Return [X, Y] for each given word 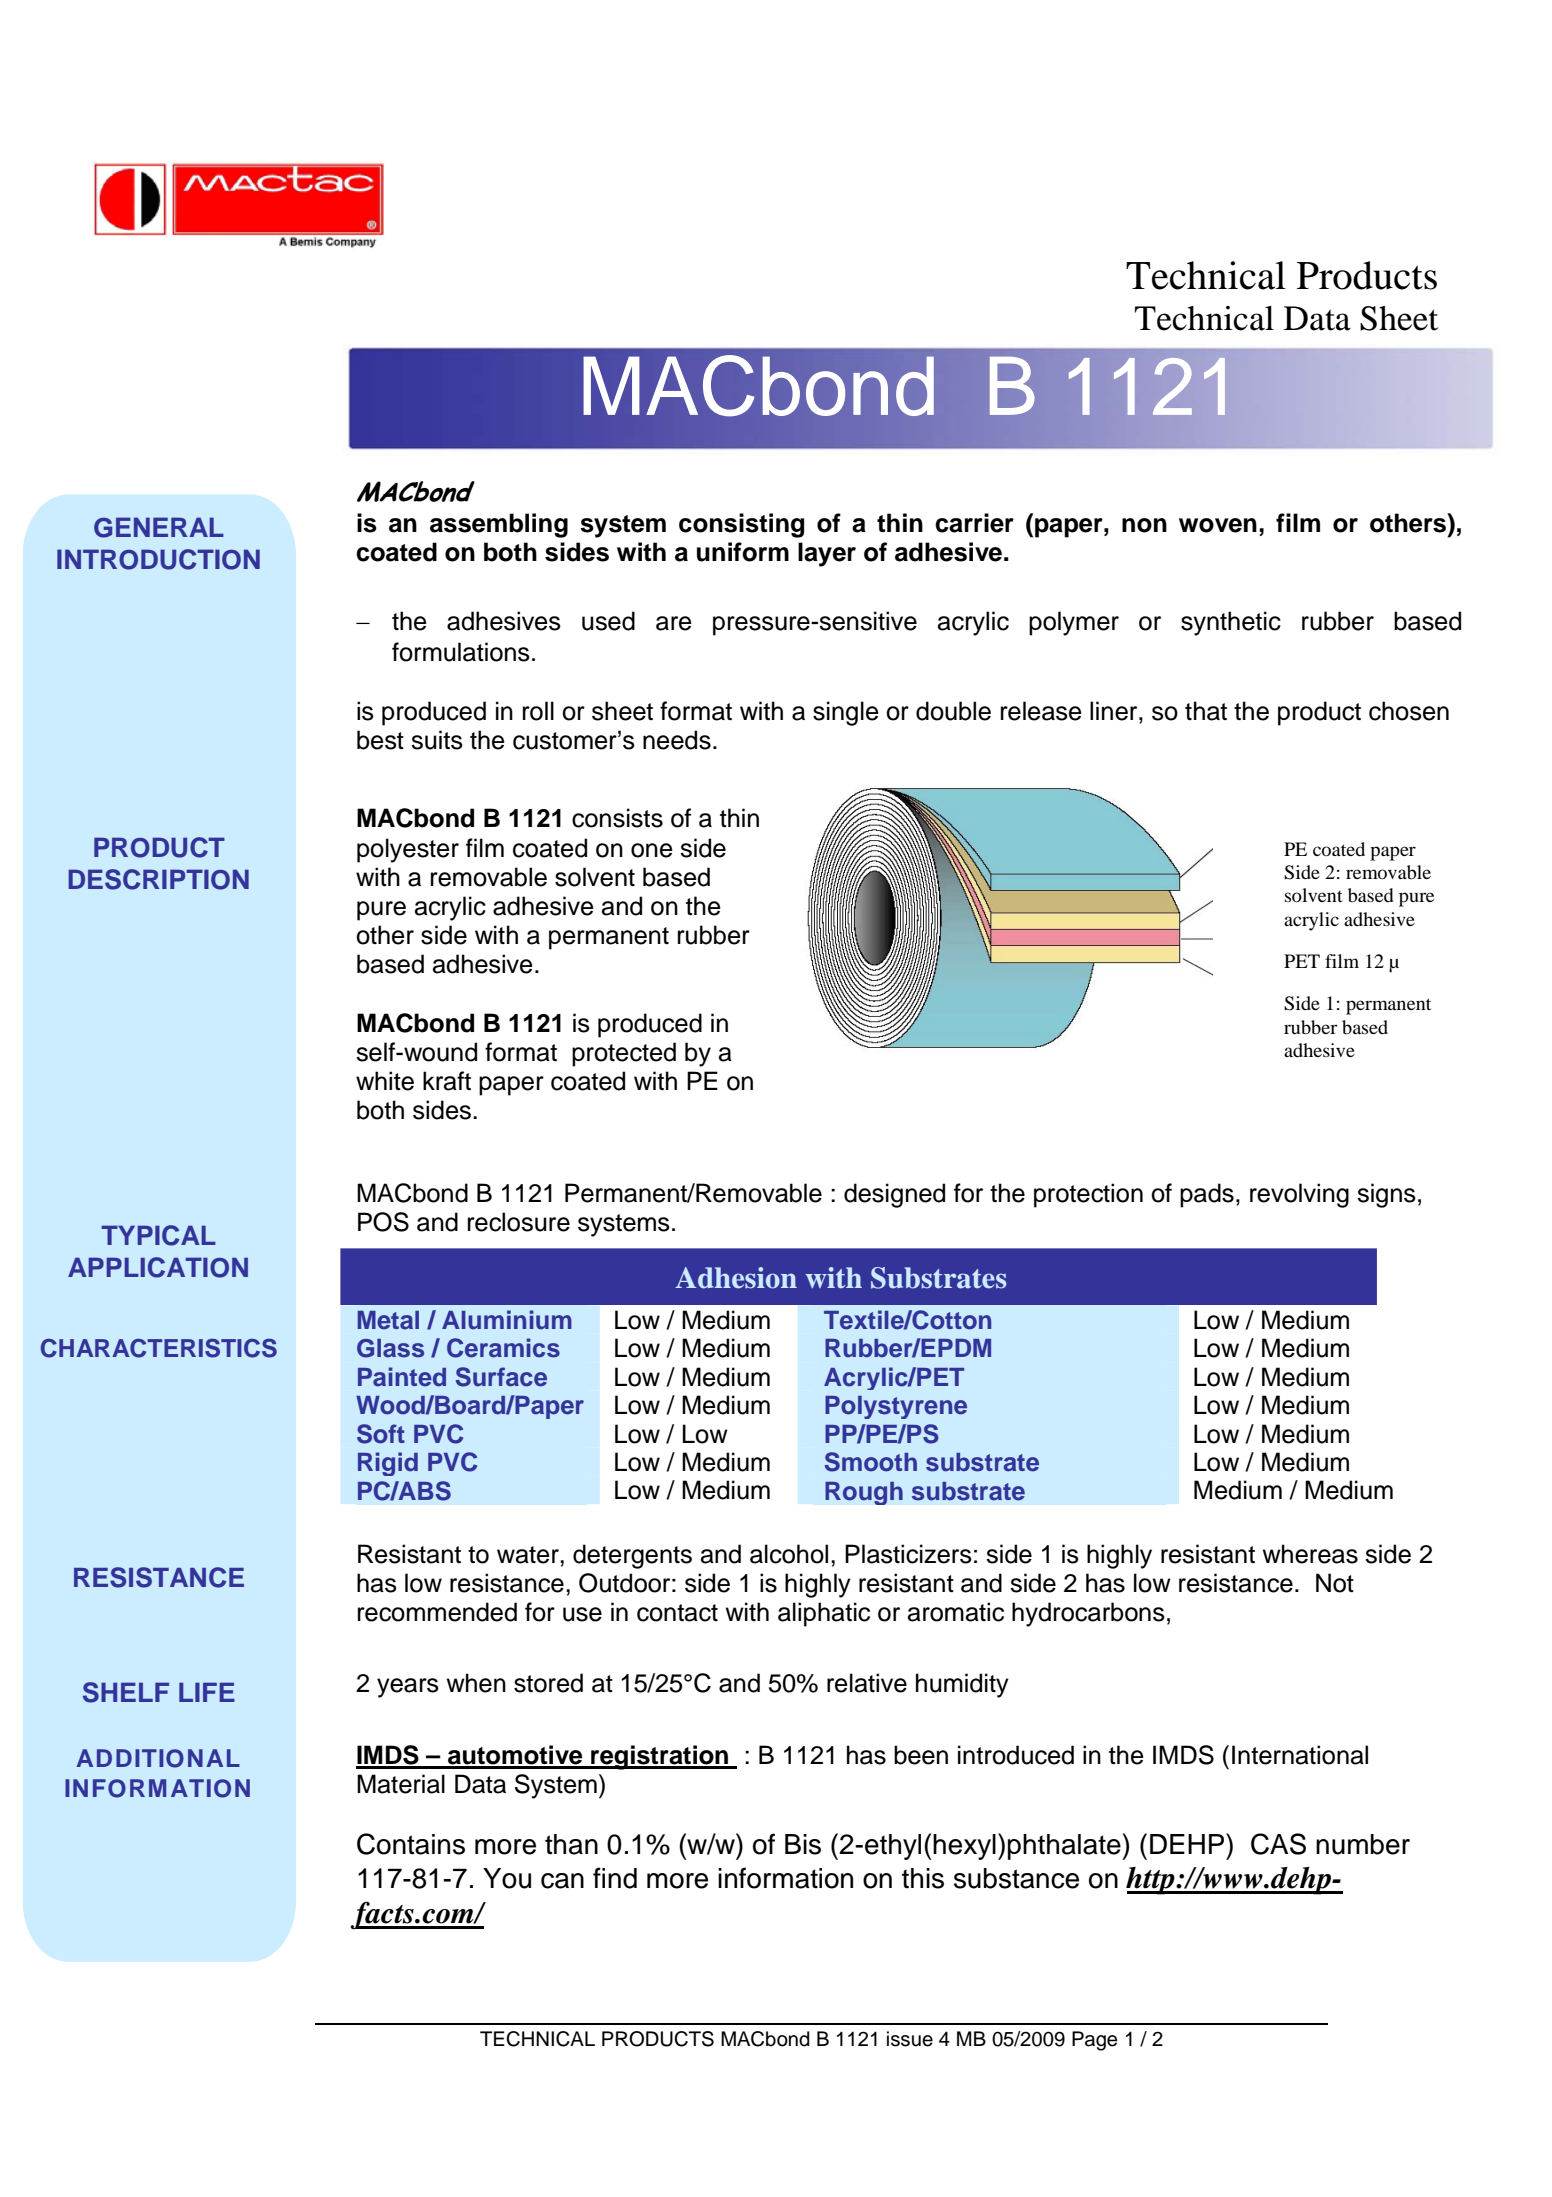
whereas [1310, 1554]
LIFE [207, 1692]
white [385, 1081]
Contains [411, 1844]
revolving [1299, 1195]
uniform [743, 552]
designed [894, 1195]
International [1300, 1755]
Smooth [871, 1462]
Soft [381, 1434]
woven [1218, 525]
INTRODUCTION [158, 559]
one [652, 850]
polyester [408, 850]
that [1206, 711]
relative [867, 1683]
